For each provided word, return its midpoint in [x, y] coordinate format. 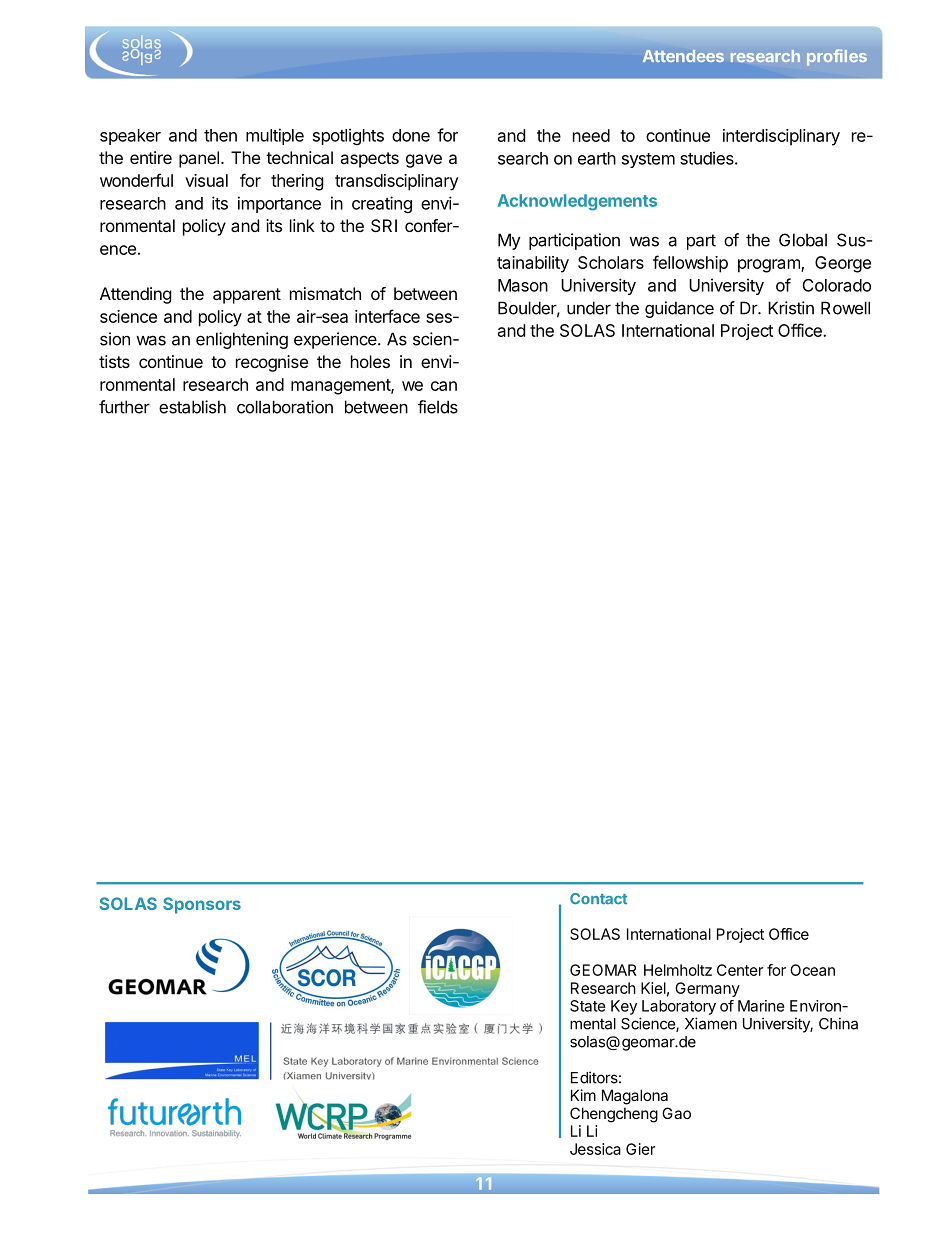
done [411, 135]
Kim [583, 1095]
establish [192, 407]
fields [438, 407]
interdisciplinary [781, 137]
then [220, 135]
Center [740, 970]
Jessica [595, 1149]
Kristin [791, 308]
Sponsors [202, 905]
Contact [598, 899]
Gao [676, 1113]
